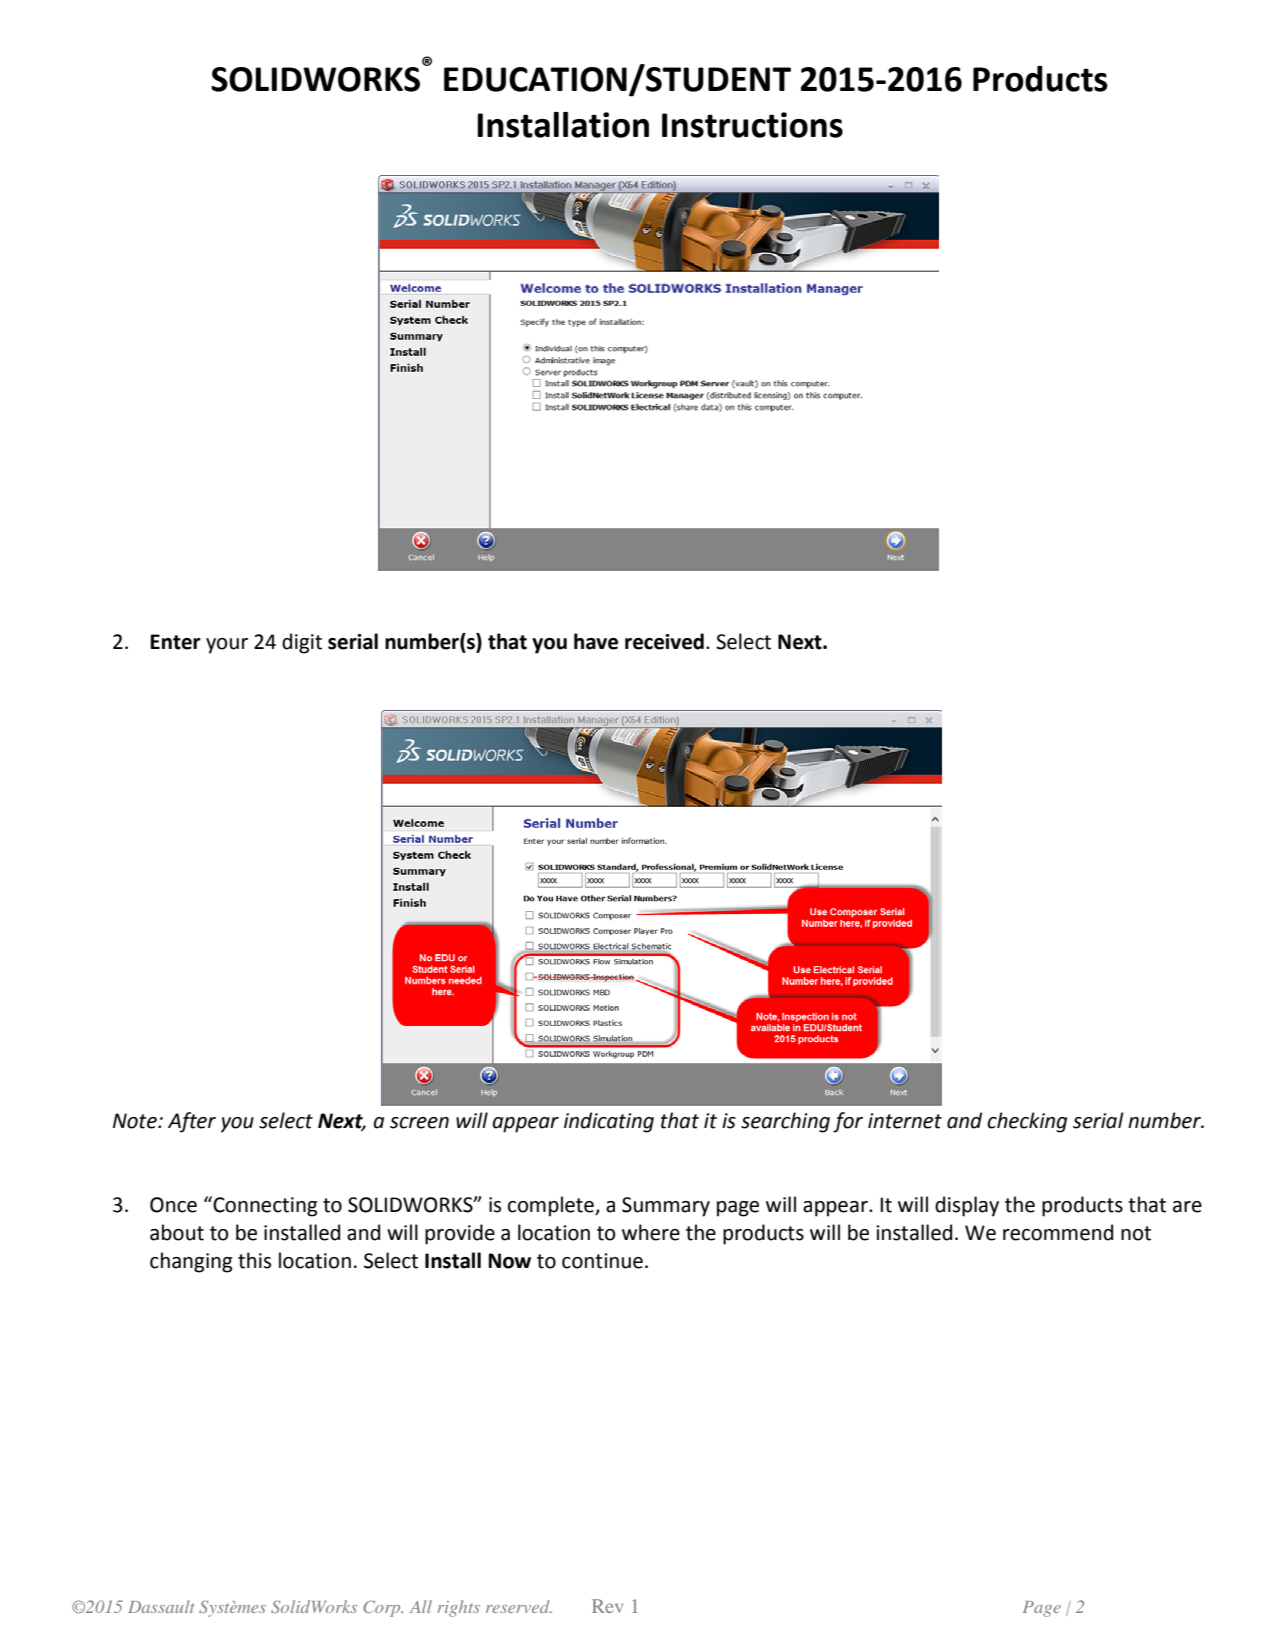  I want to click on digit, so click(302, 643).
